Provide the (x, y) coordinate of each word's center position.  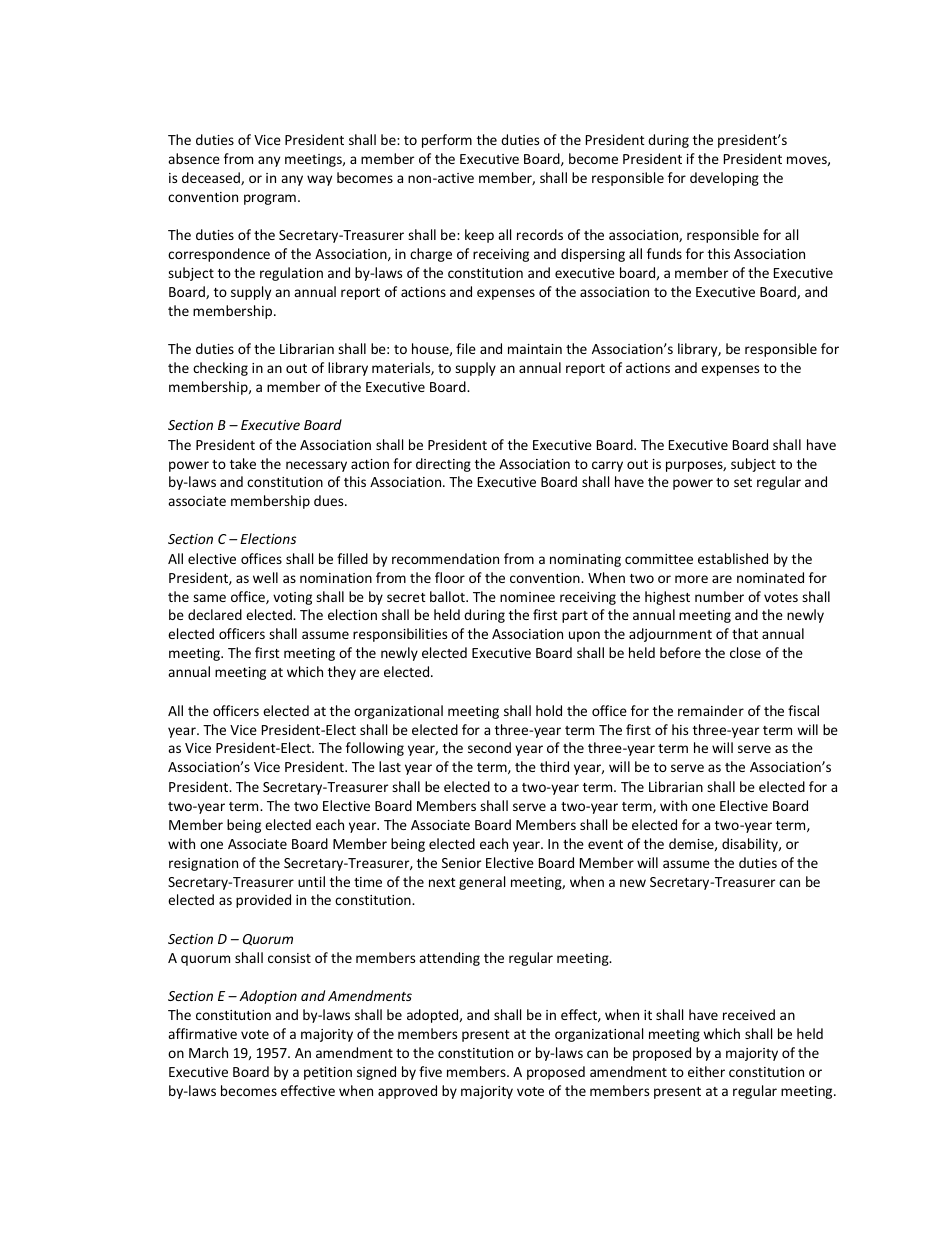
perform (447, 141)
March (208, 1052)
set (743, 482)
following (375, 749)
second (489, 747)
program (270, 199)
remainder (711, 710)
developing (724, 179)
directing (443, 465)
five (430, 1071)
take (243, 463)
